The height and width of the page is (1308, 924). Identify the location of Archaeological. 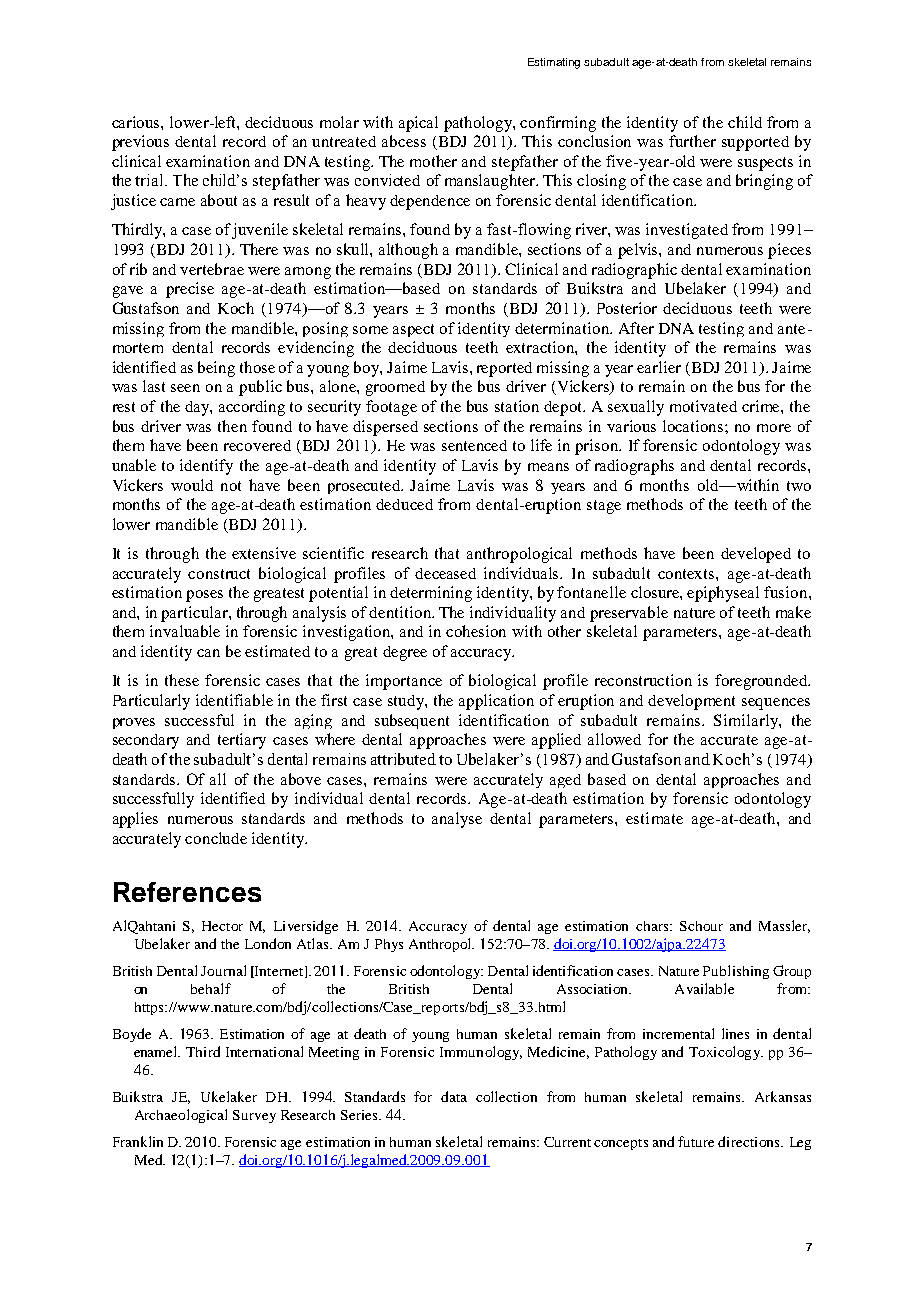
(181, 1116).
